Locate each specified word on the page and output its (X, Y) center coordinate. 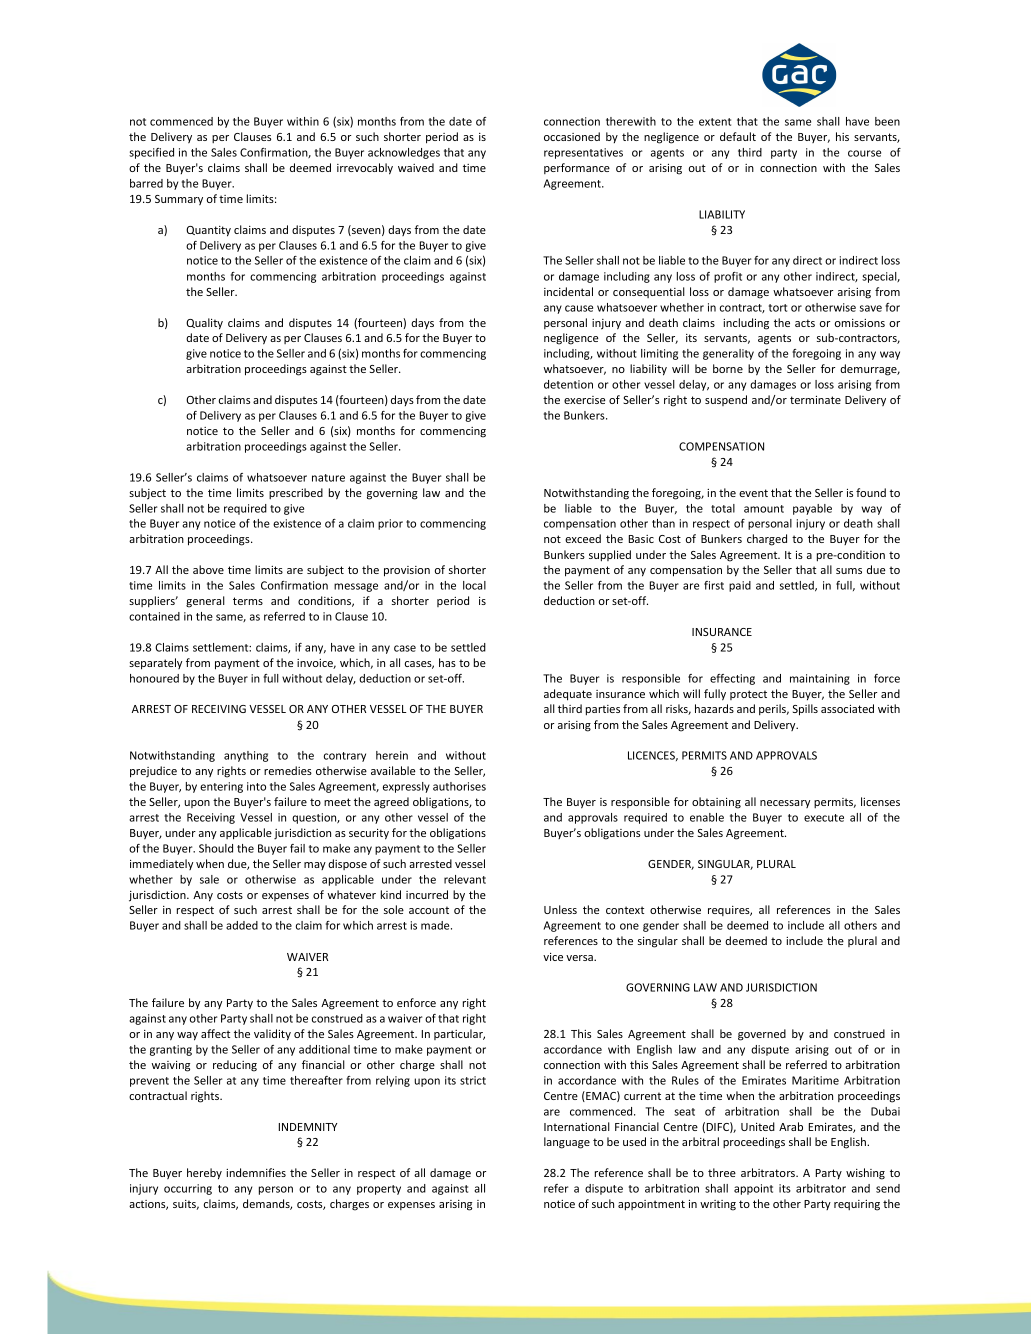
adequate (568, 695)
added (242, 925)
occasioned (572, 136)
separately (155, 664)
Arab (791, 1126)
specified (151, 153)
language (567, 1143)
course (864, 153)
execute (824, 818)
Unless (560, 909)
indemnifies (256, 1172)
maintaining (820, 679)
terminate (815, 400)
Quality (204, 324)
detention (568, 384)
